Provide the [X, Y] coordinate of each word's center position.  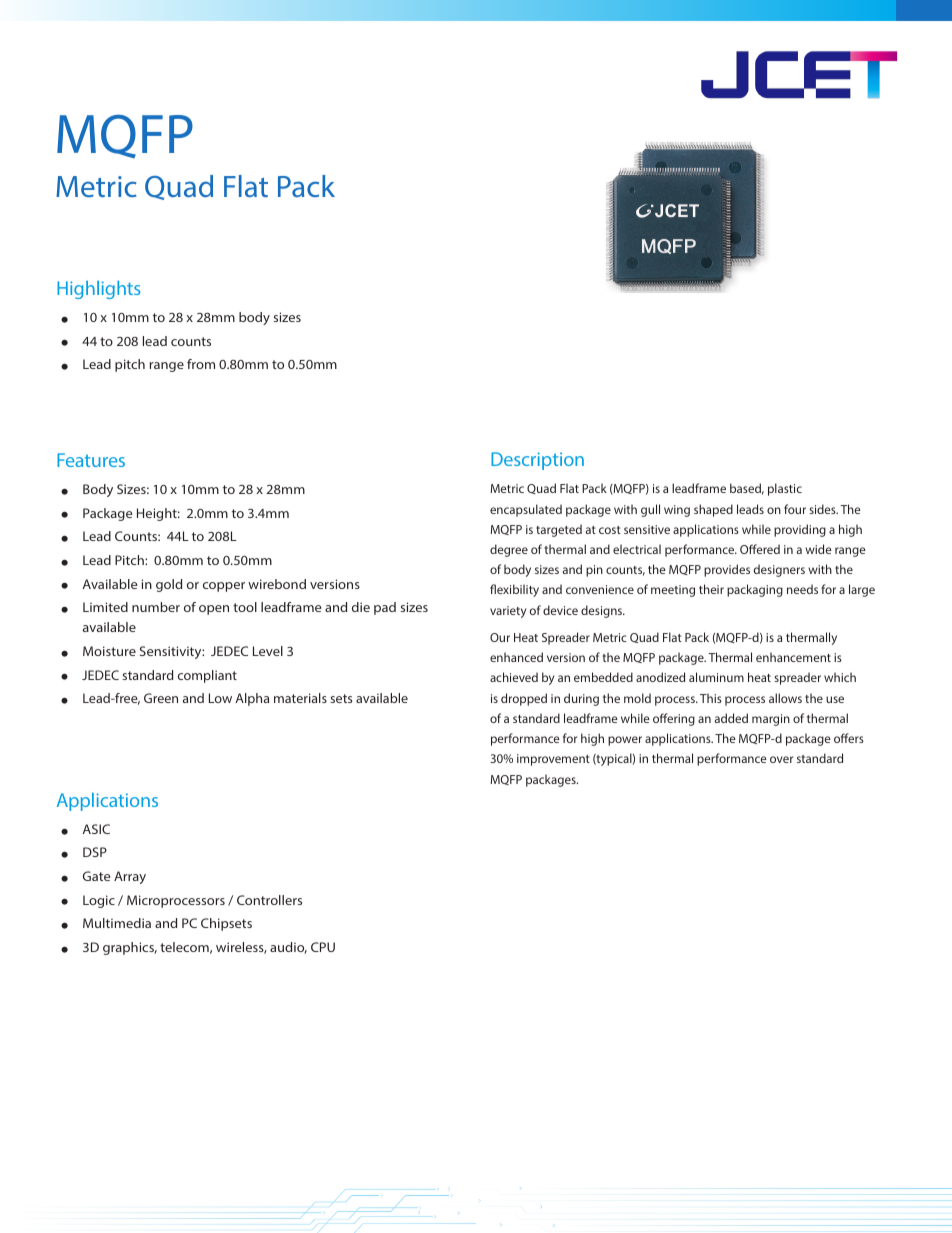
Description [537, 461]
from [201, 364]
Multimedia [117, 923]
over [781, 759]
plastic [785, 489]
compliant [207, 676]
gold [169, 585]
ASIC [96, 829]
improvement [553, 760]
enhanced [516, 657]
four [795, 509]
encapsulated [526, 510]
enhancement [793, 657]
